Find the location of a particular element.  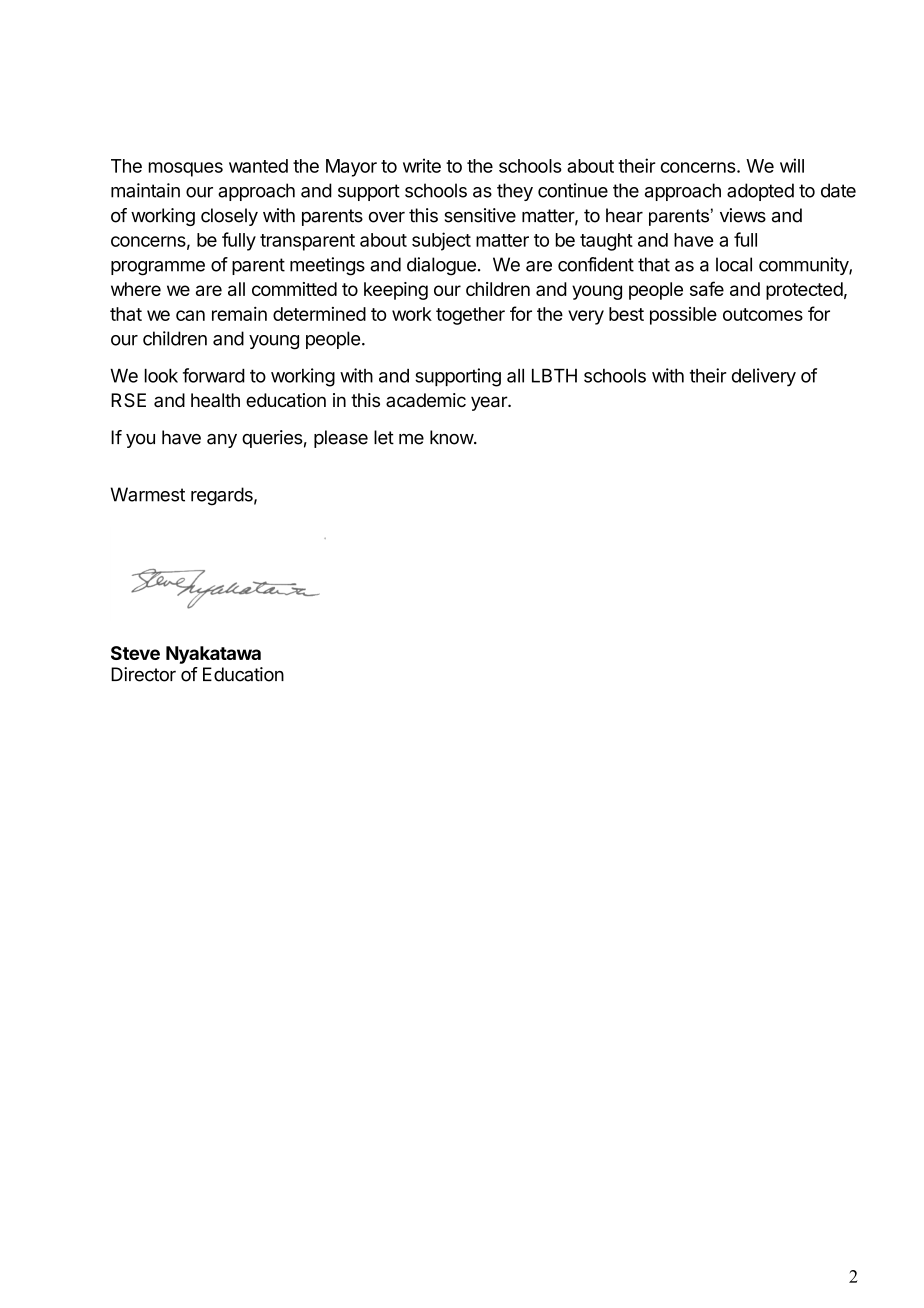

remain is located at coordinates (239, 314).
